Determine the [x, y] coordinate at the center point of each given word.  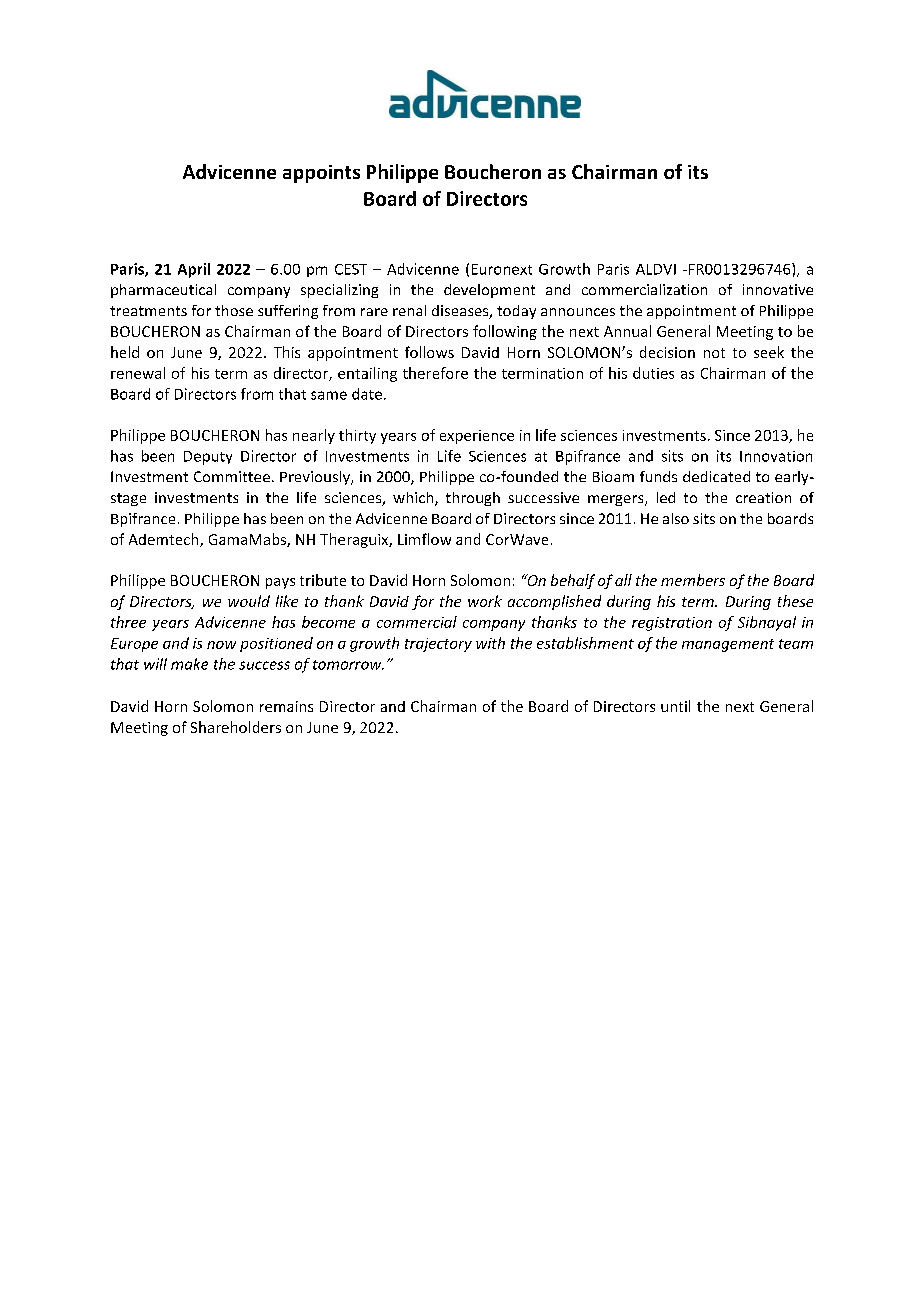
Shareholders [236, 727]
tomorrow [348, 665]
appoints [321, 174]
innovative [778, 289]
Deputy [208, 458]
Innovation [776, 456]
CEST [351, 269]
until [675, 706]
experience [477, 437]
